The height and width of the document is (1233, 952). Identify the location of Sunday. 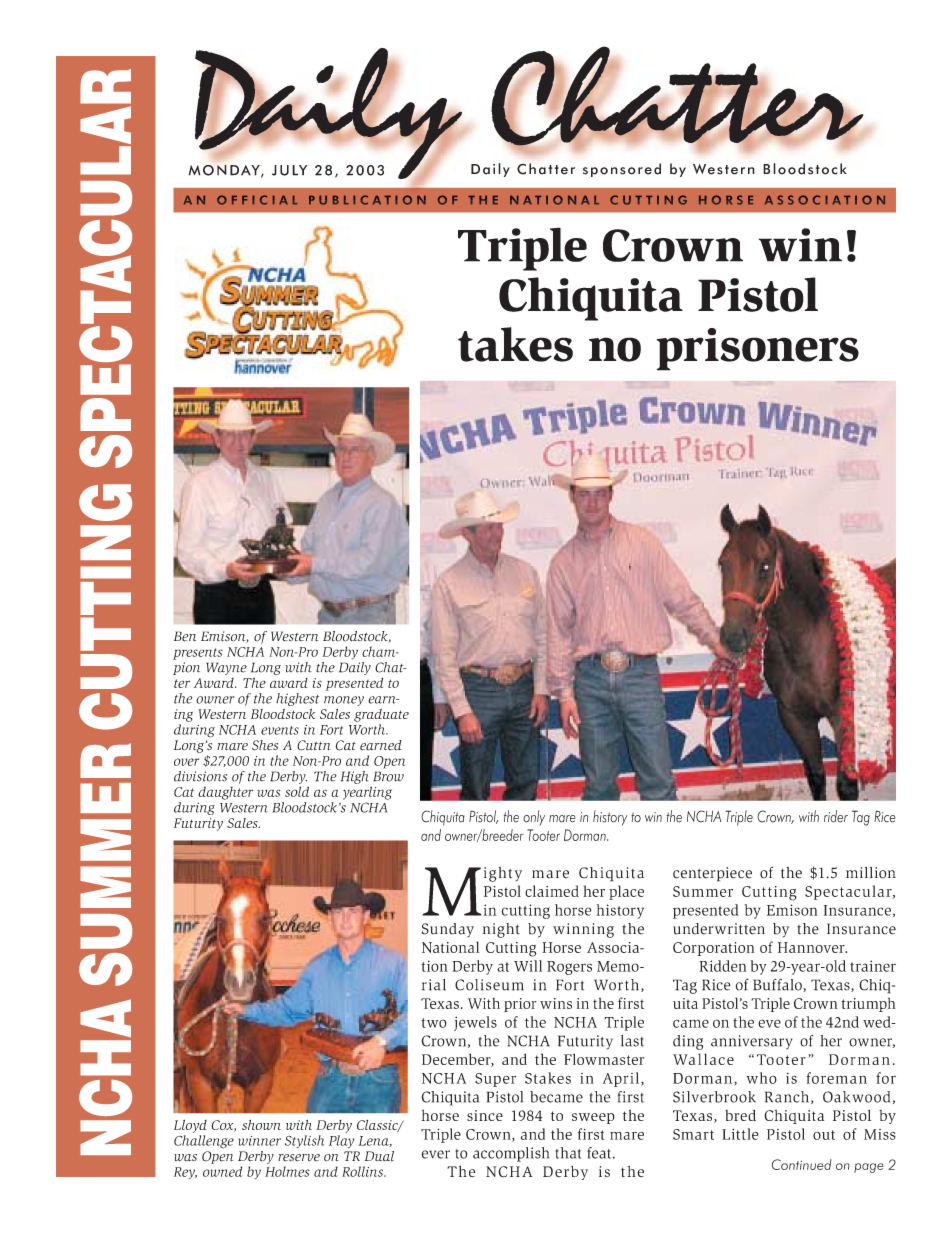
(448, 930).
